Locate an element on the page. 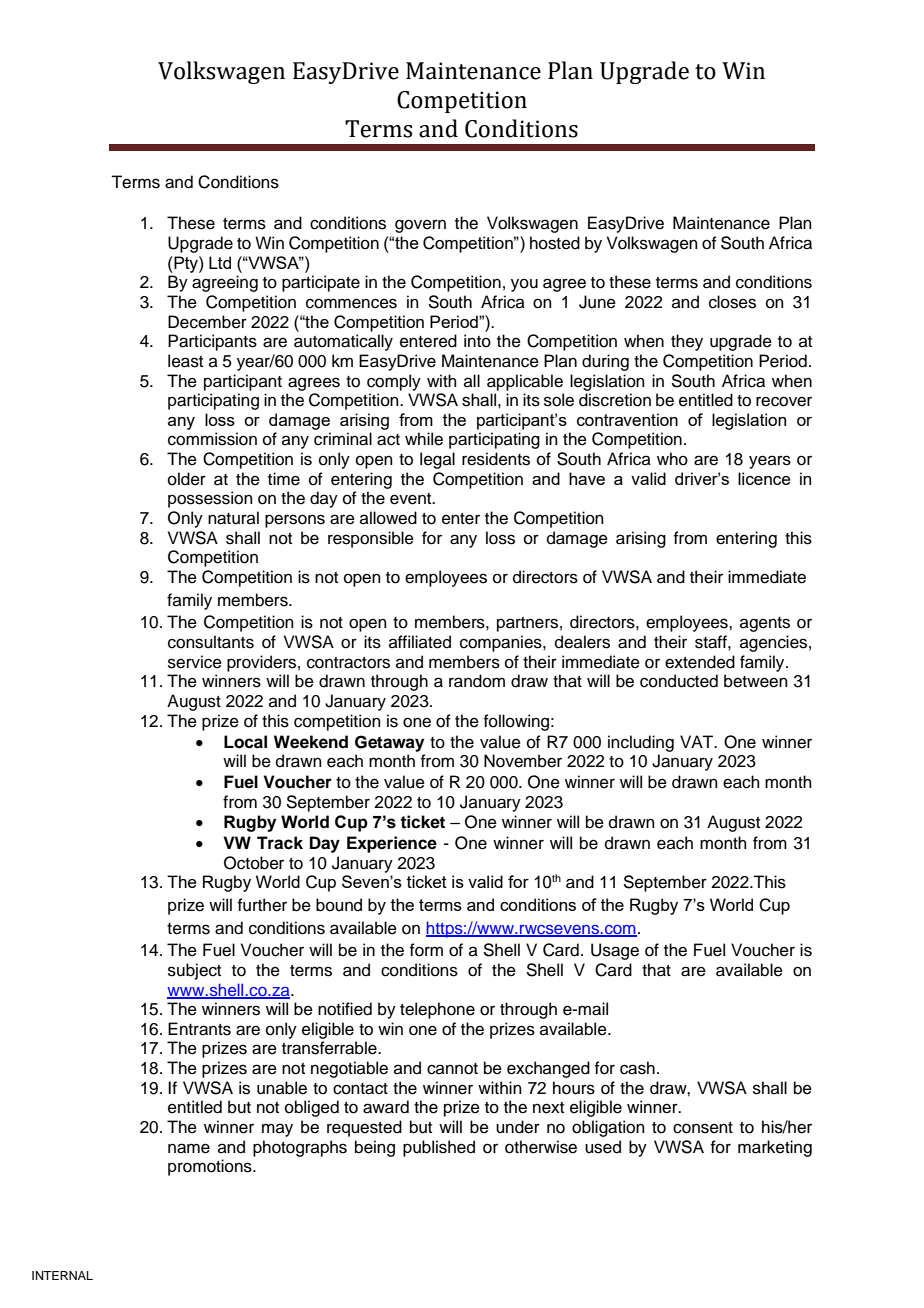  Ltd is located at coordinates (220, 262).
